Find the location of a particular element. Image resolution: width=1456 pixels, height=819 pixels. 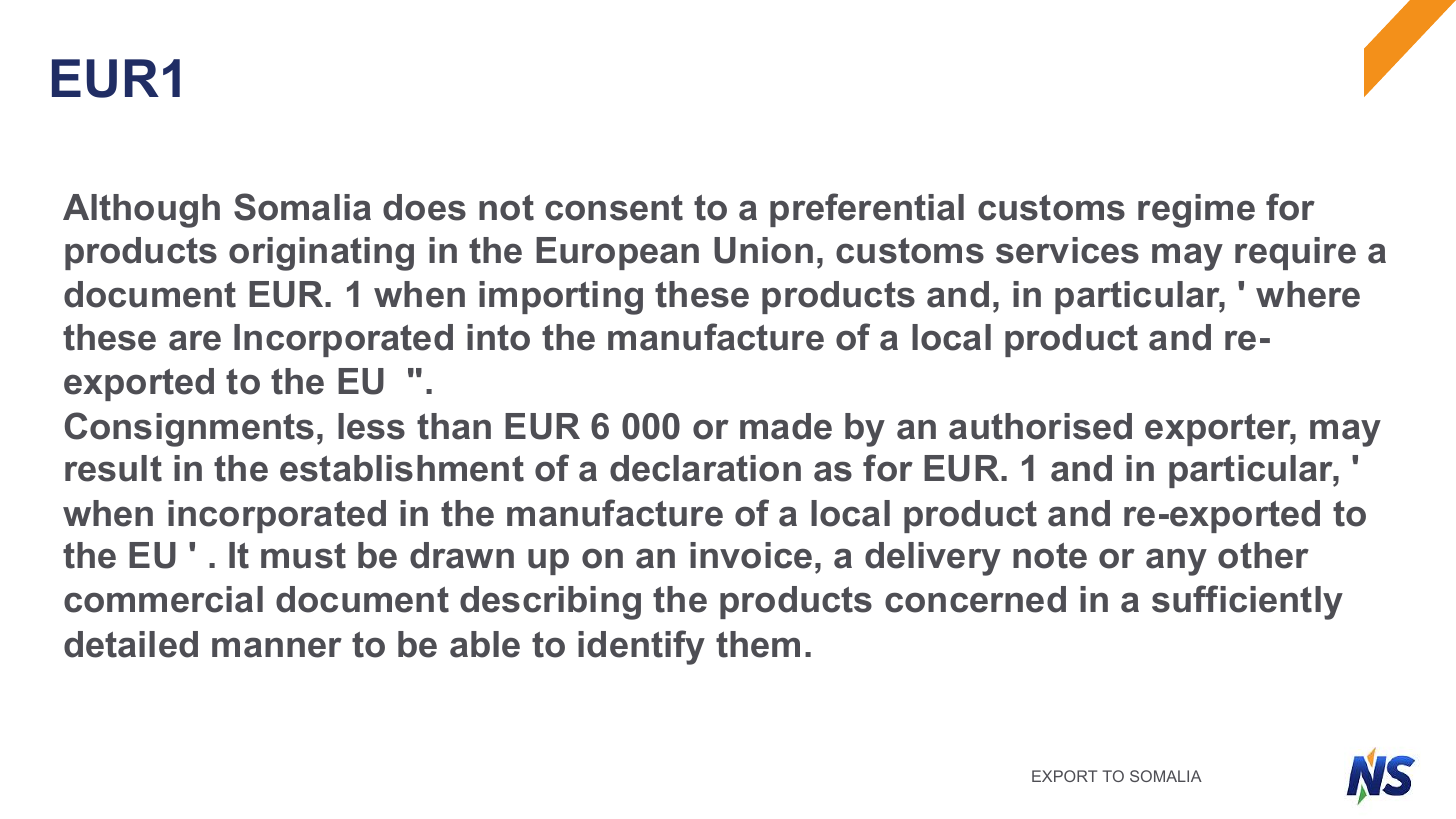

other is located at coordinates (1263, 555).
